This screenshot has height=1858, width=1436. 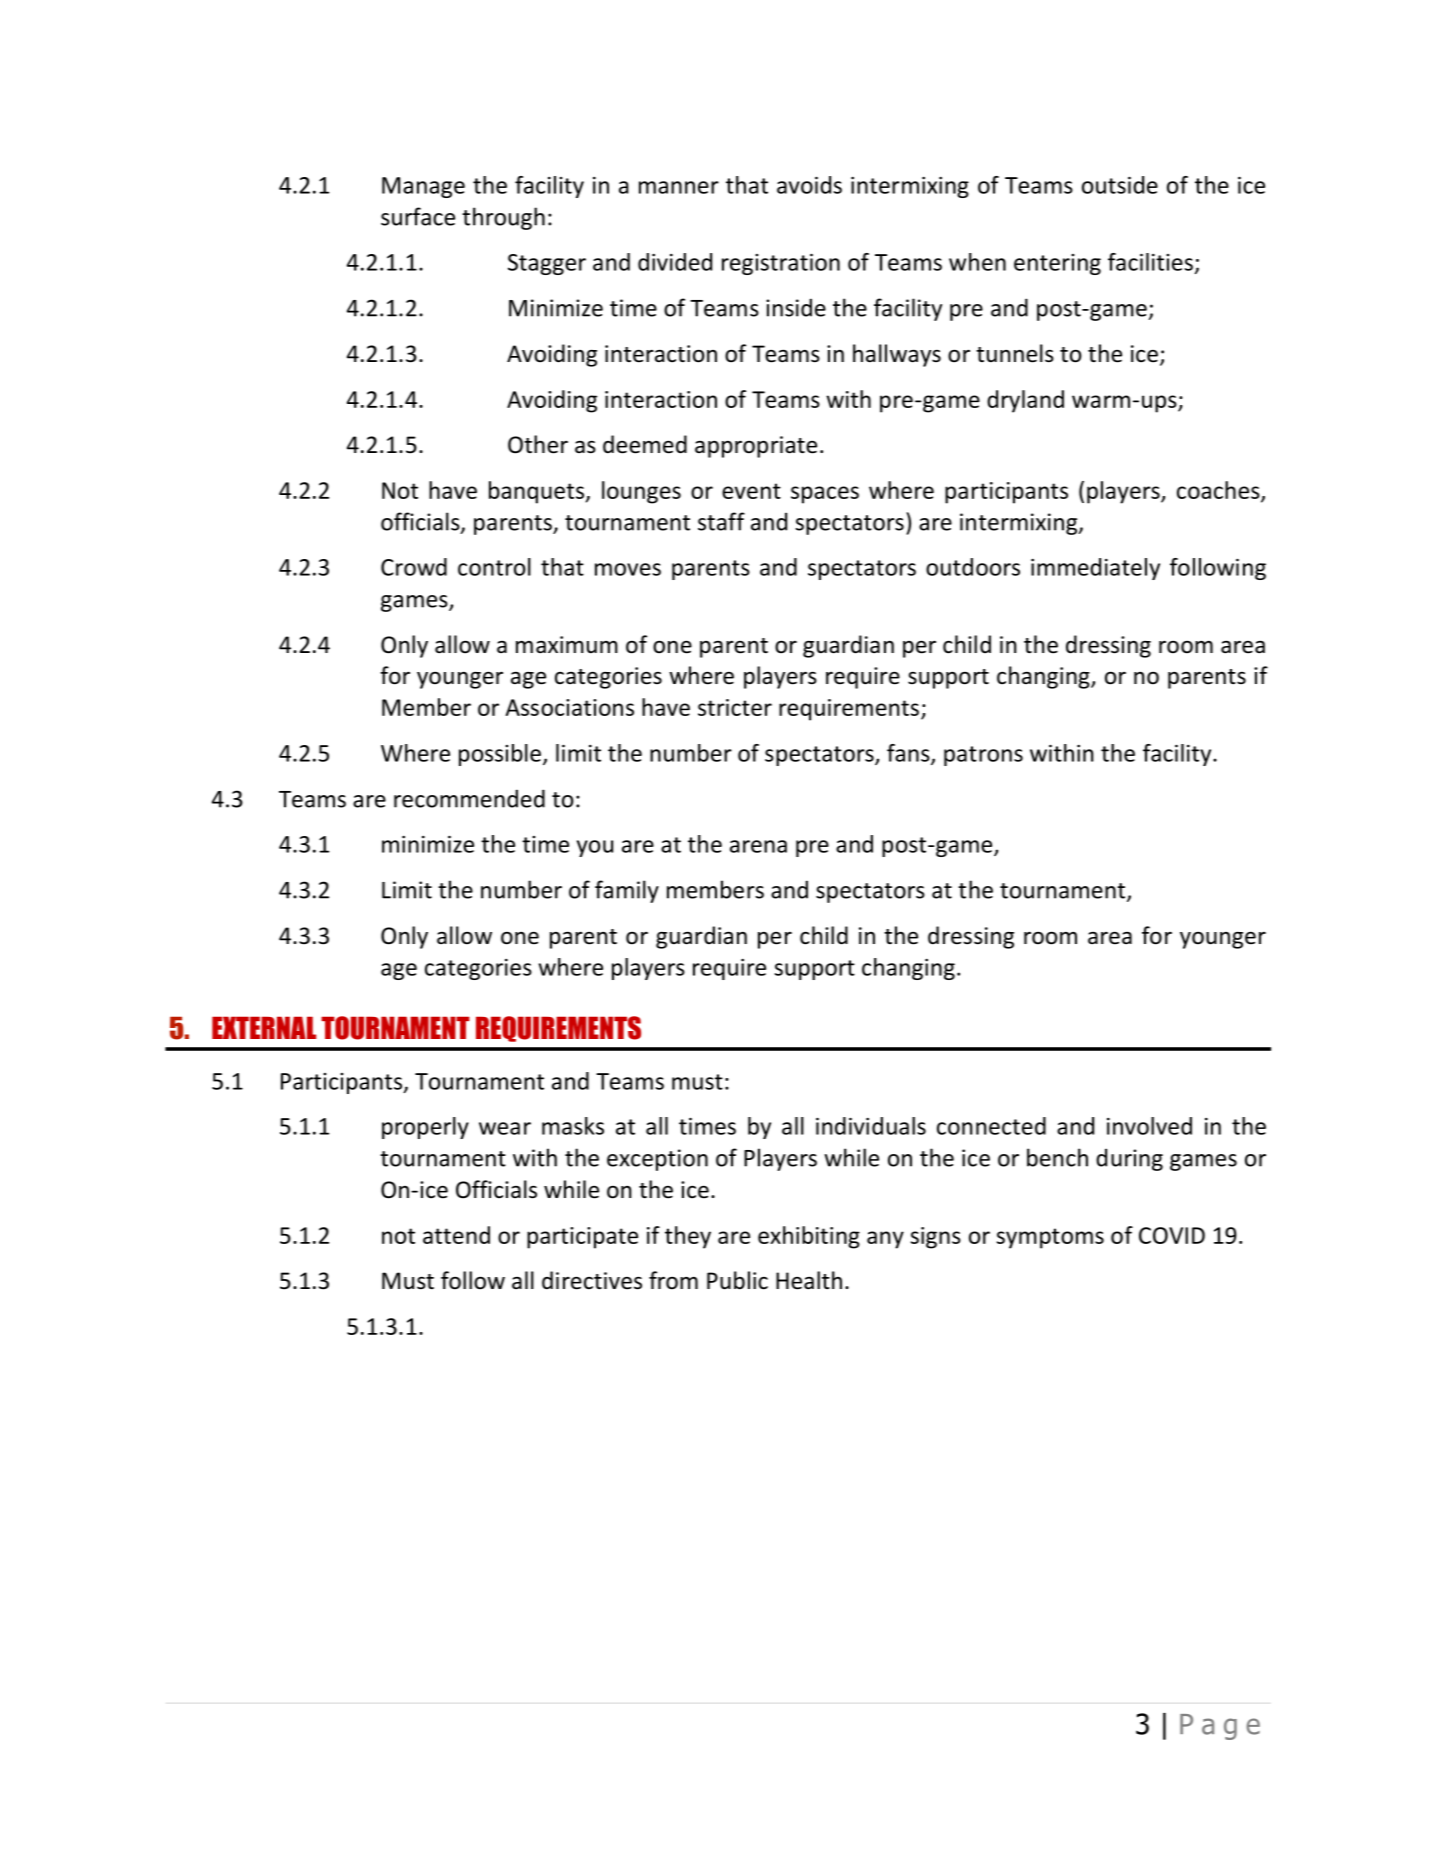 I want to click on attend, so click(x=456, y=1235).
